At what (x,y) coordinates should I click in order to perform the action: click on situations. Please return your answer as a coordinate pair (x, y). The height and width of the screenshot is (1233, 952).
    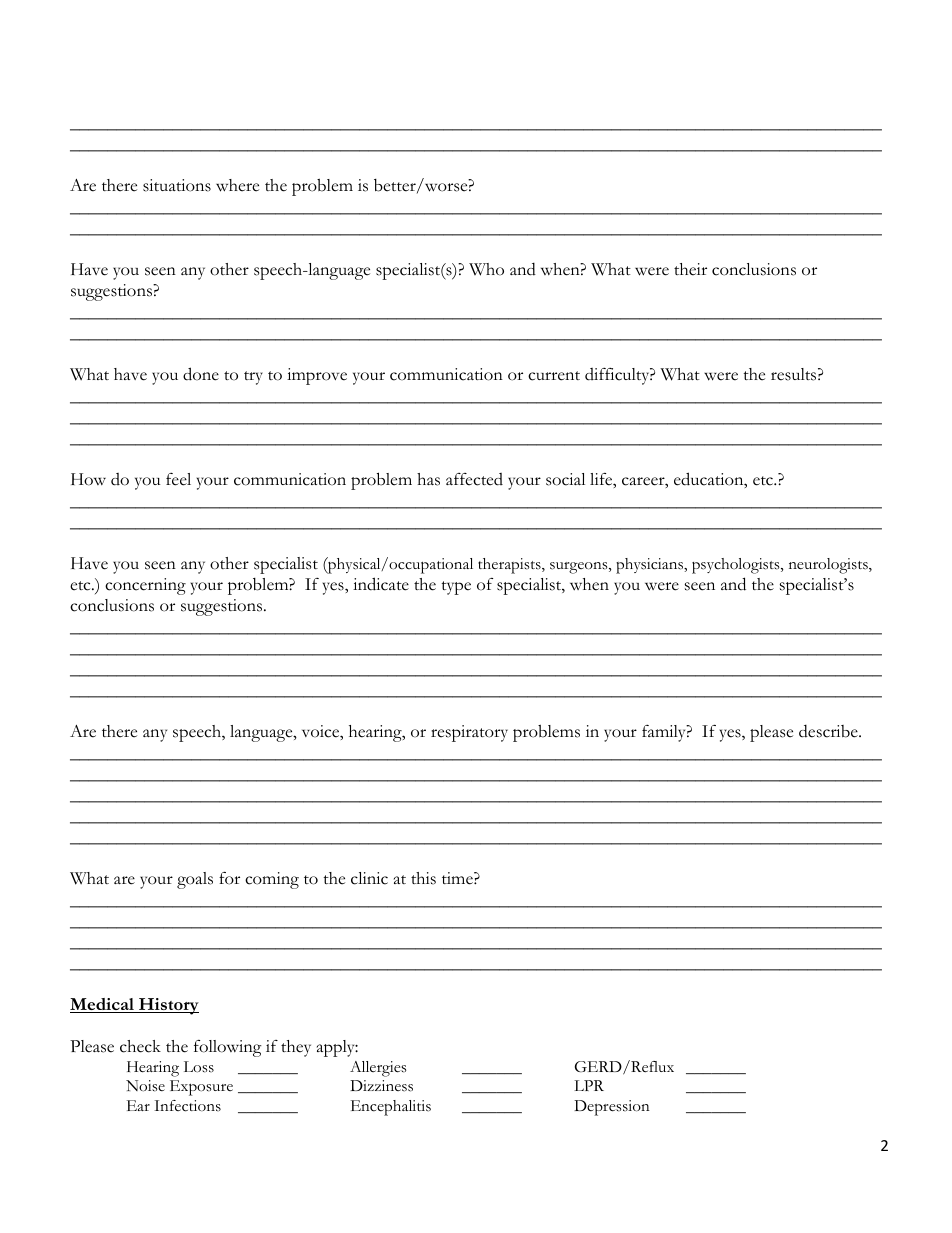
    Looking at the image, I should click on (177, 185).
